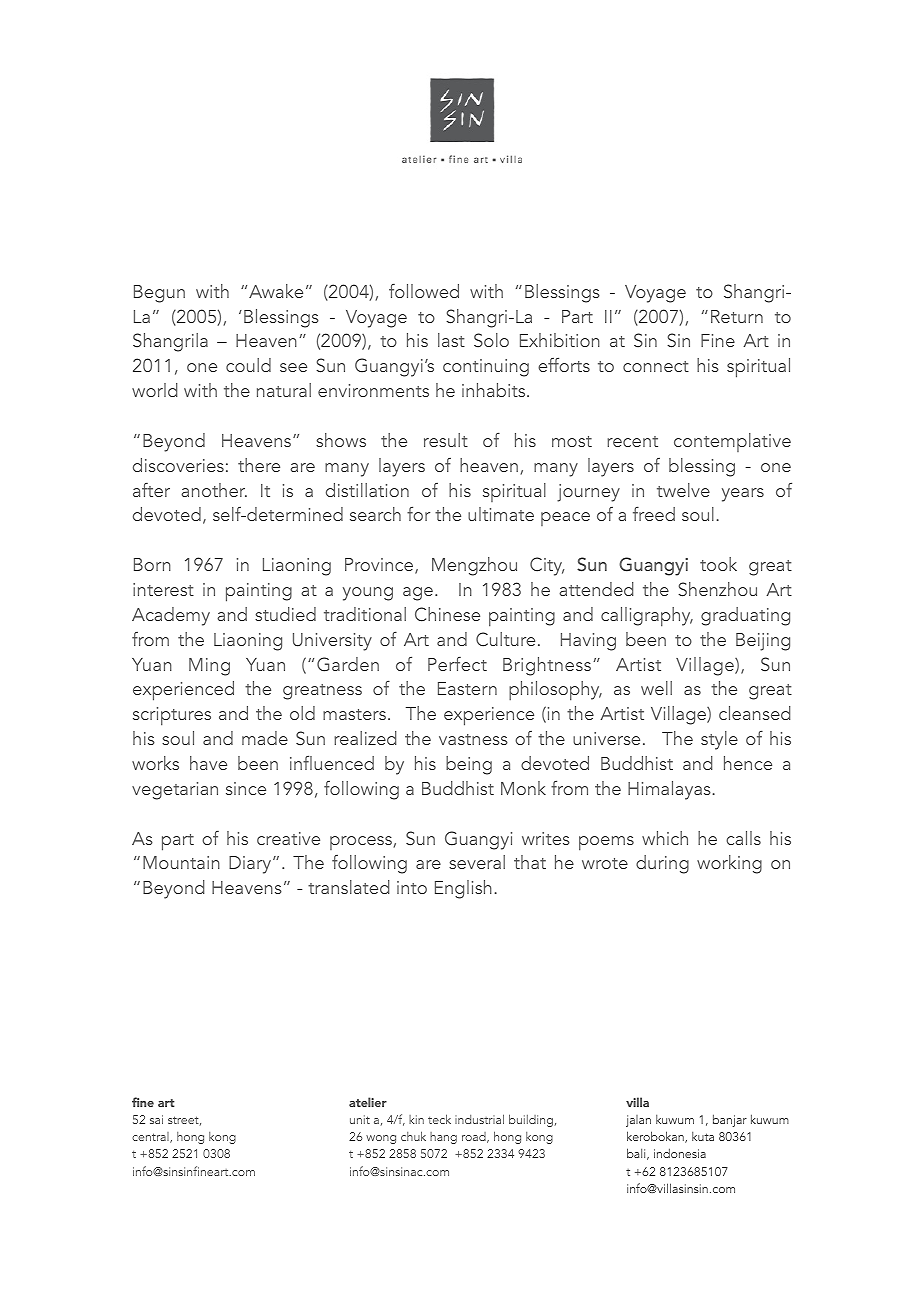 This screenshot has height=1308, width=924. I want to click on Diary, so click(251, 865).
